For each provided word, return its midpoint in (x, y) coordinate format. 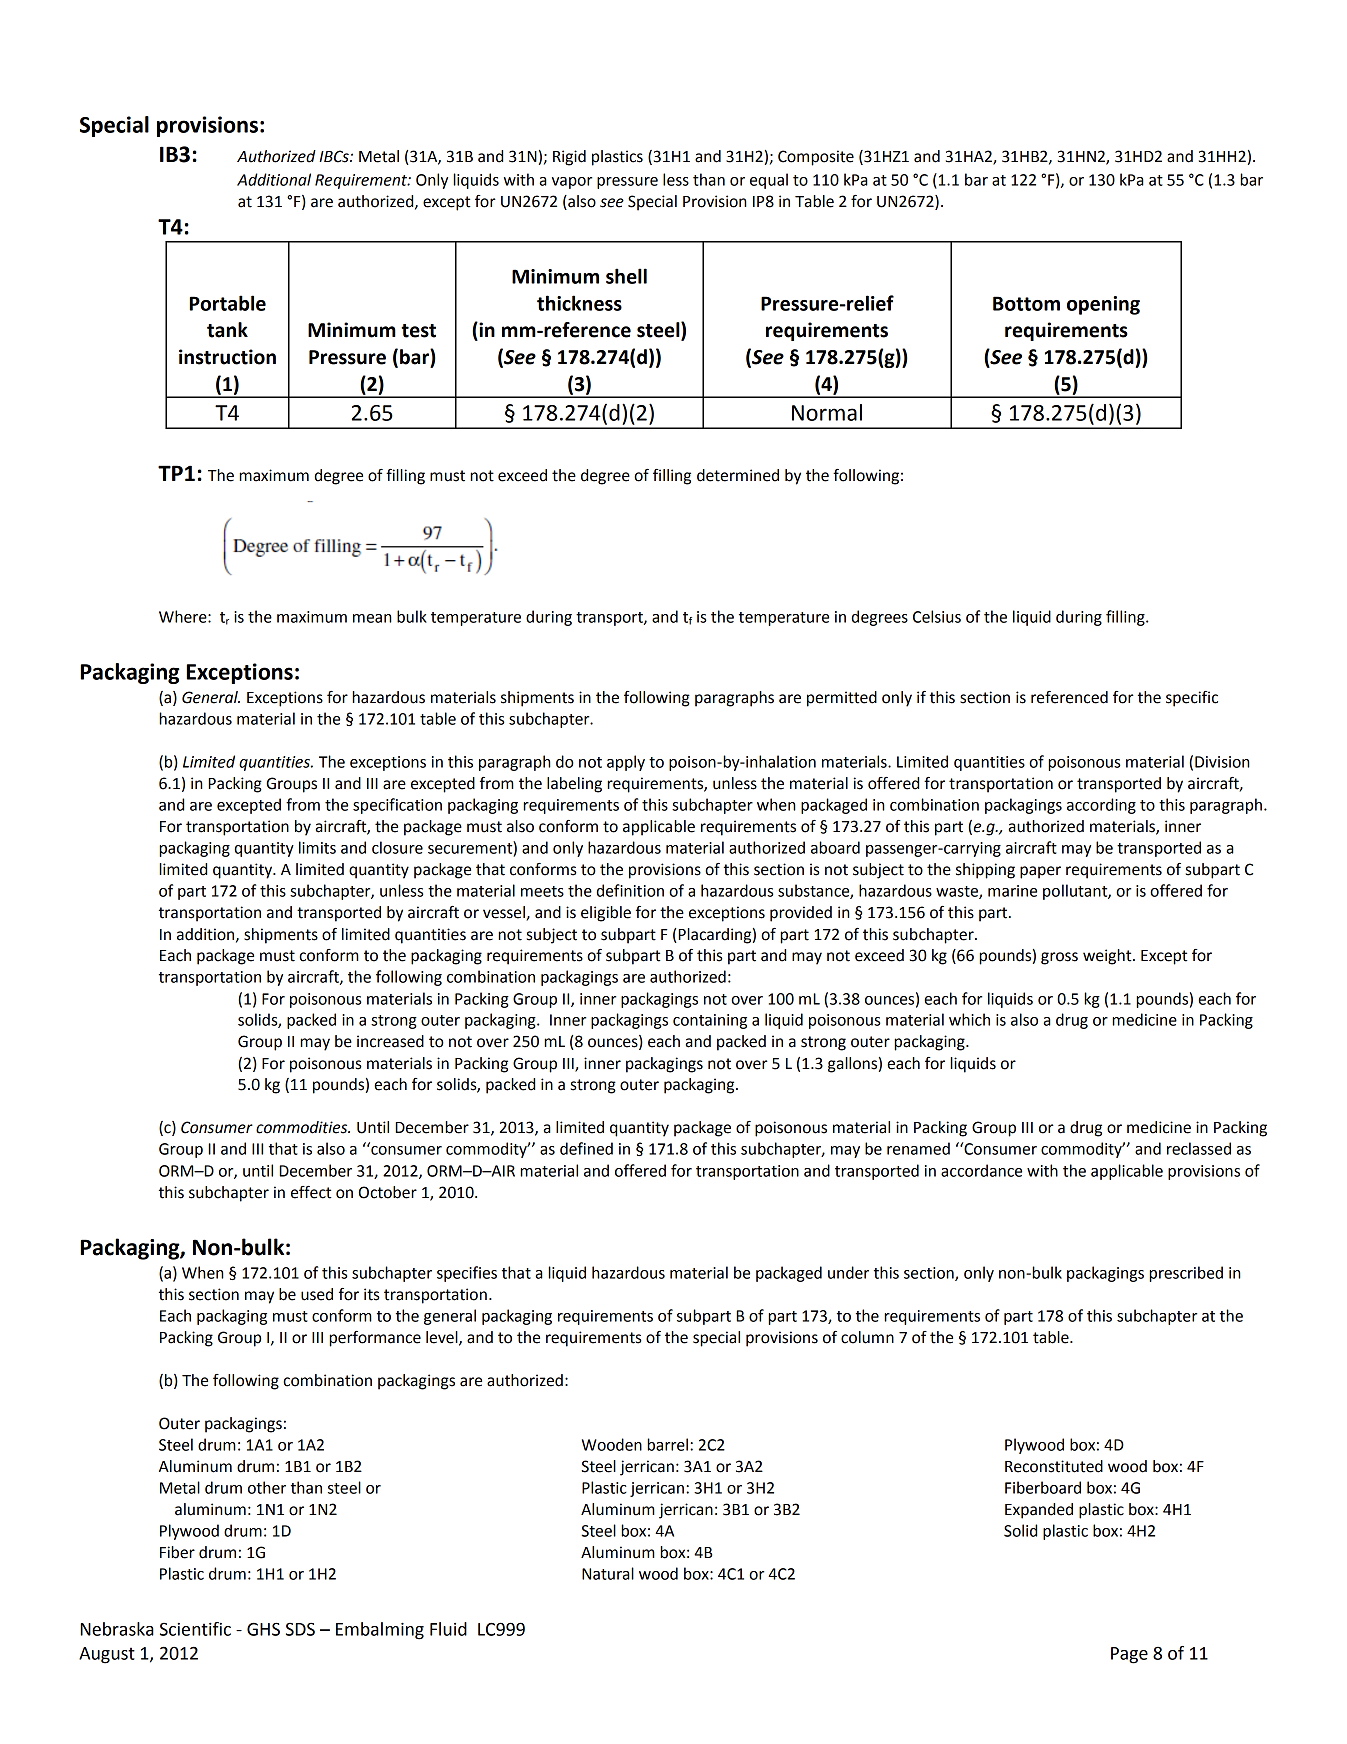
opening (1103, 305)
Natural (608, 1573)
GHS (263, 1629)
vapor (572, 183)
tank (227, 330)
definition (630, 890)
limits (317, 847)
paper (1040, 872)
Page (1129, 1655)
